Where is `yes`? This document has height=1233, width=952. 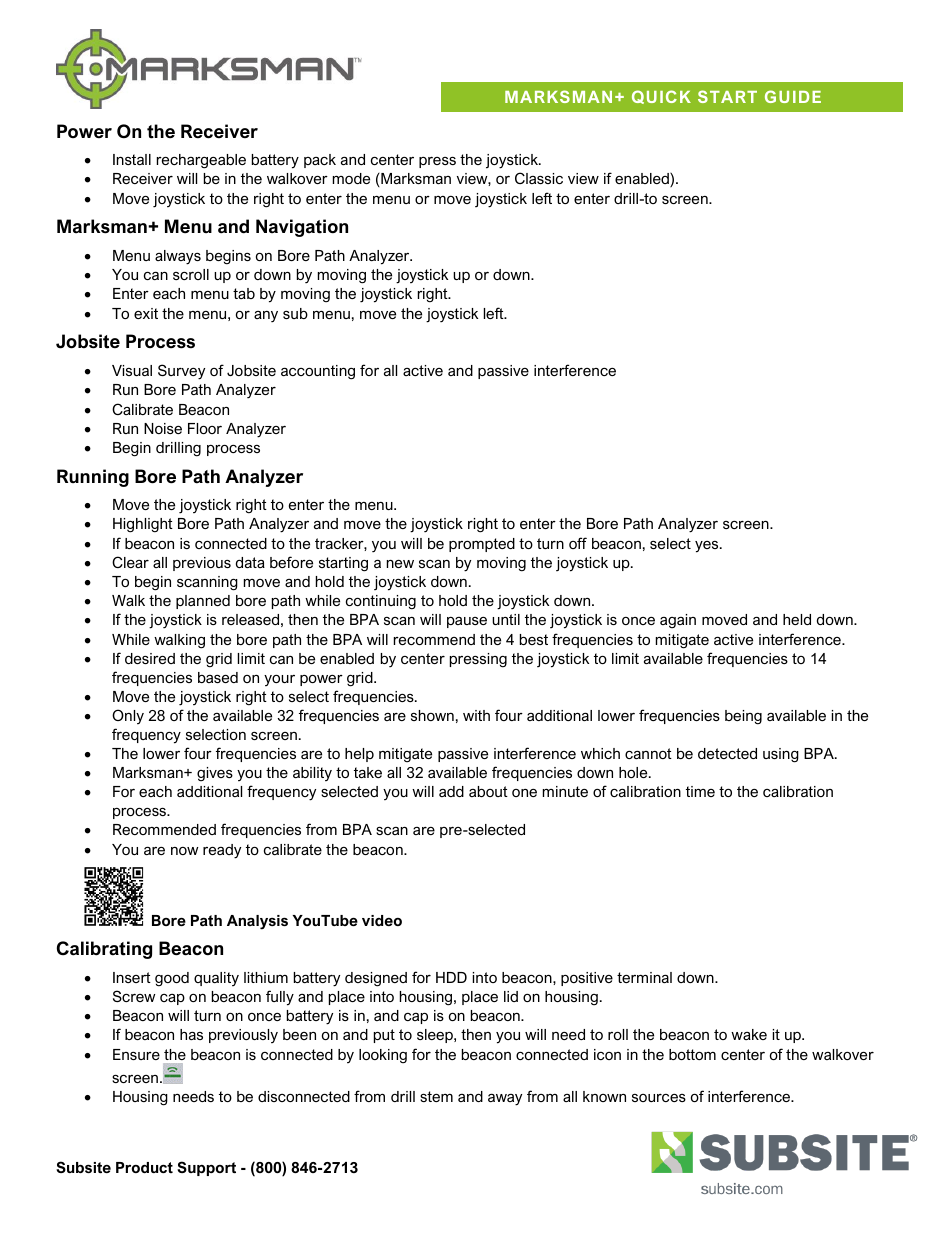 yes is located at coordinates (708, 547).
